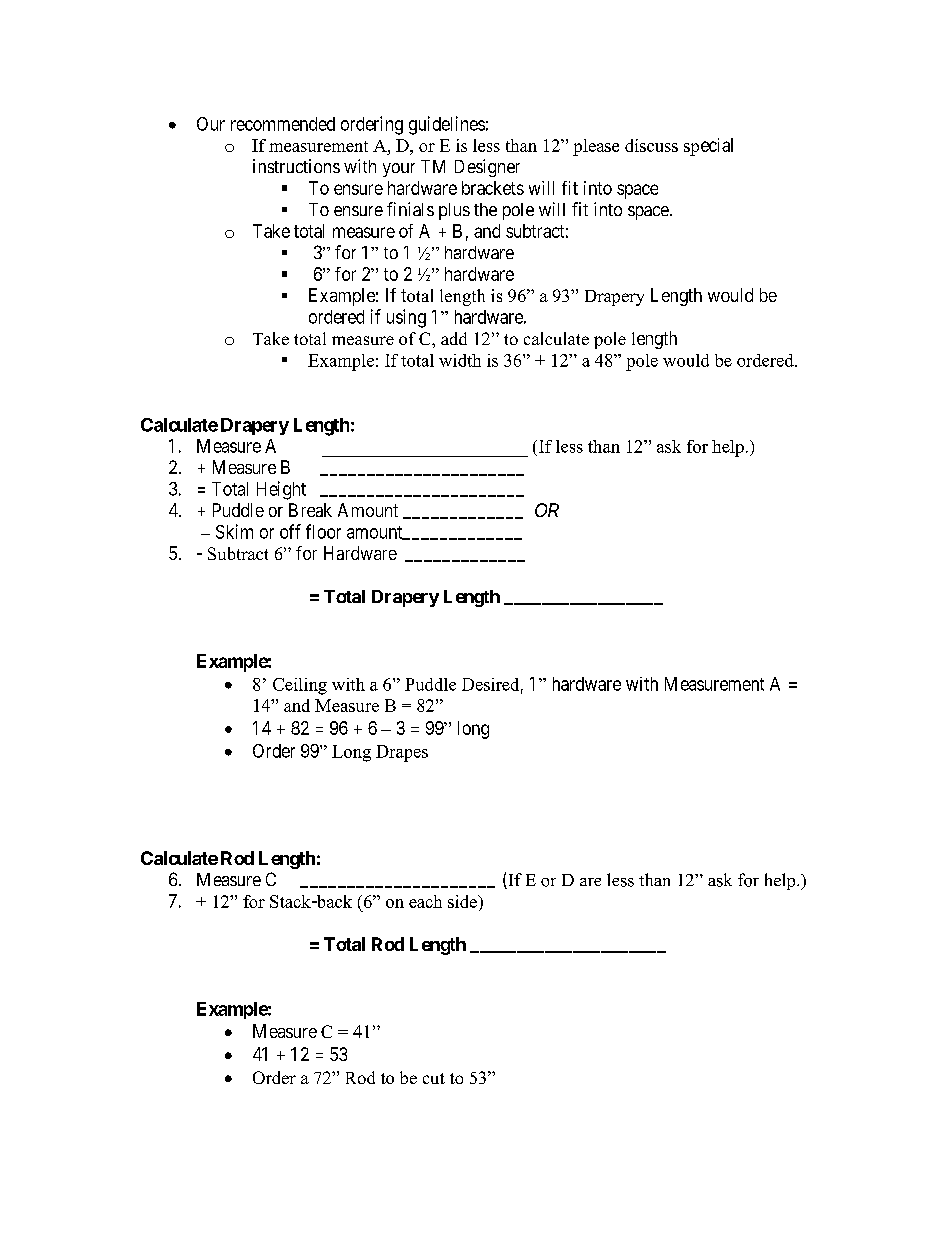 The width and height of the image is (952, 1233). I want to click on floor, so click(323, 531).
